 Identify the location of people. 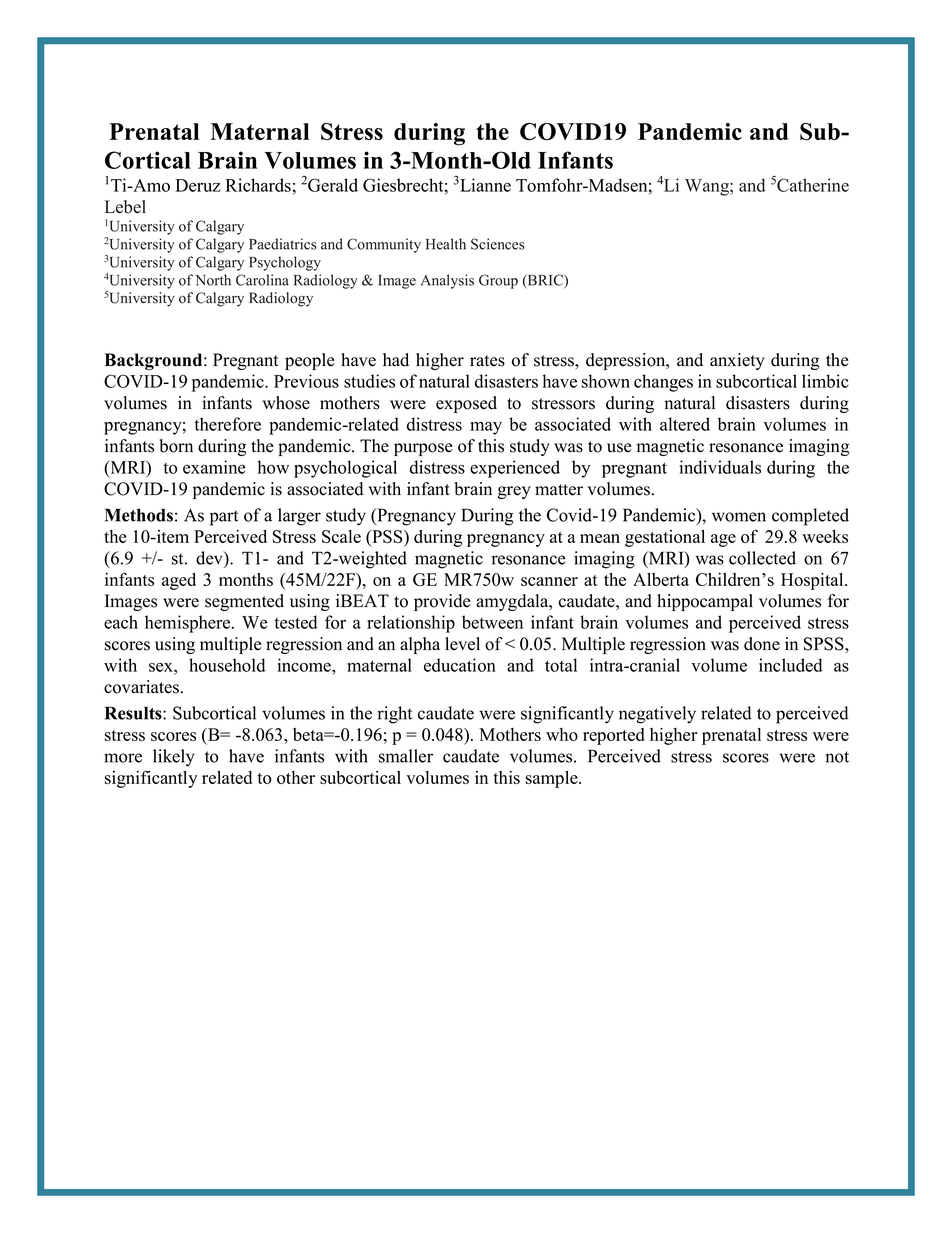
(310, 361).
